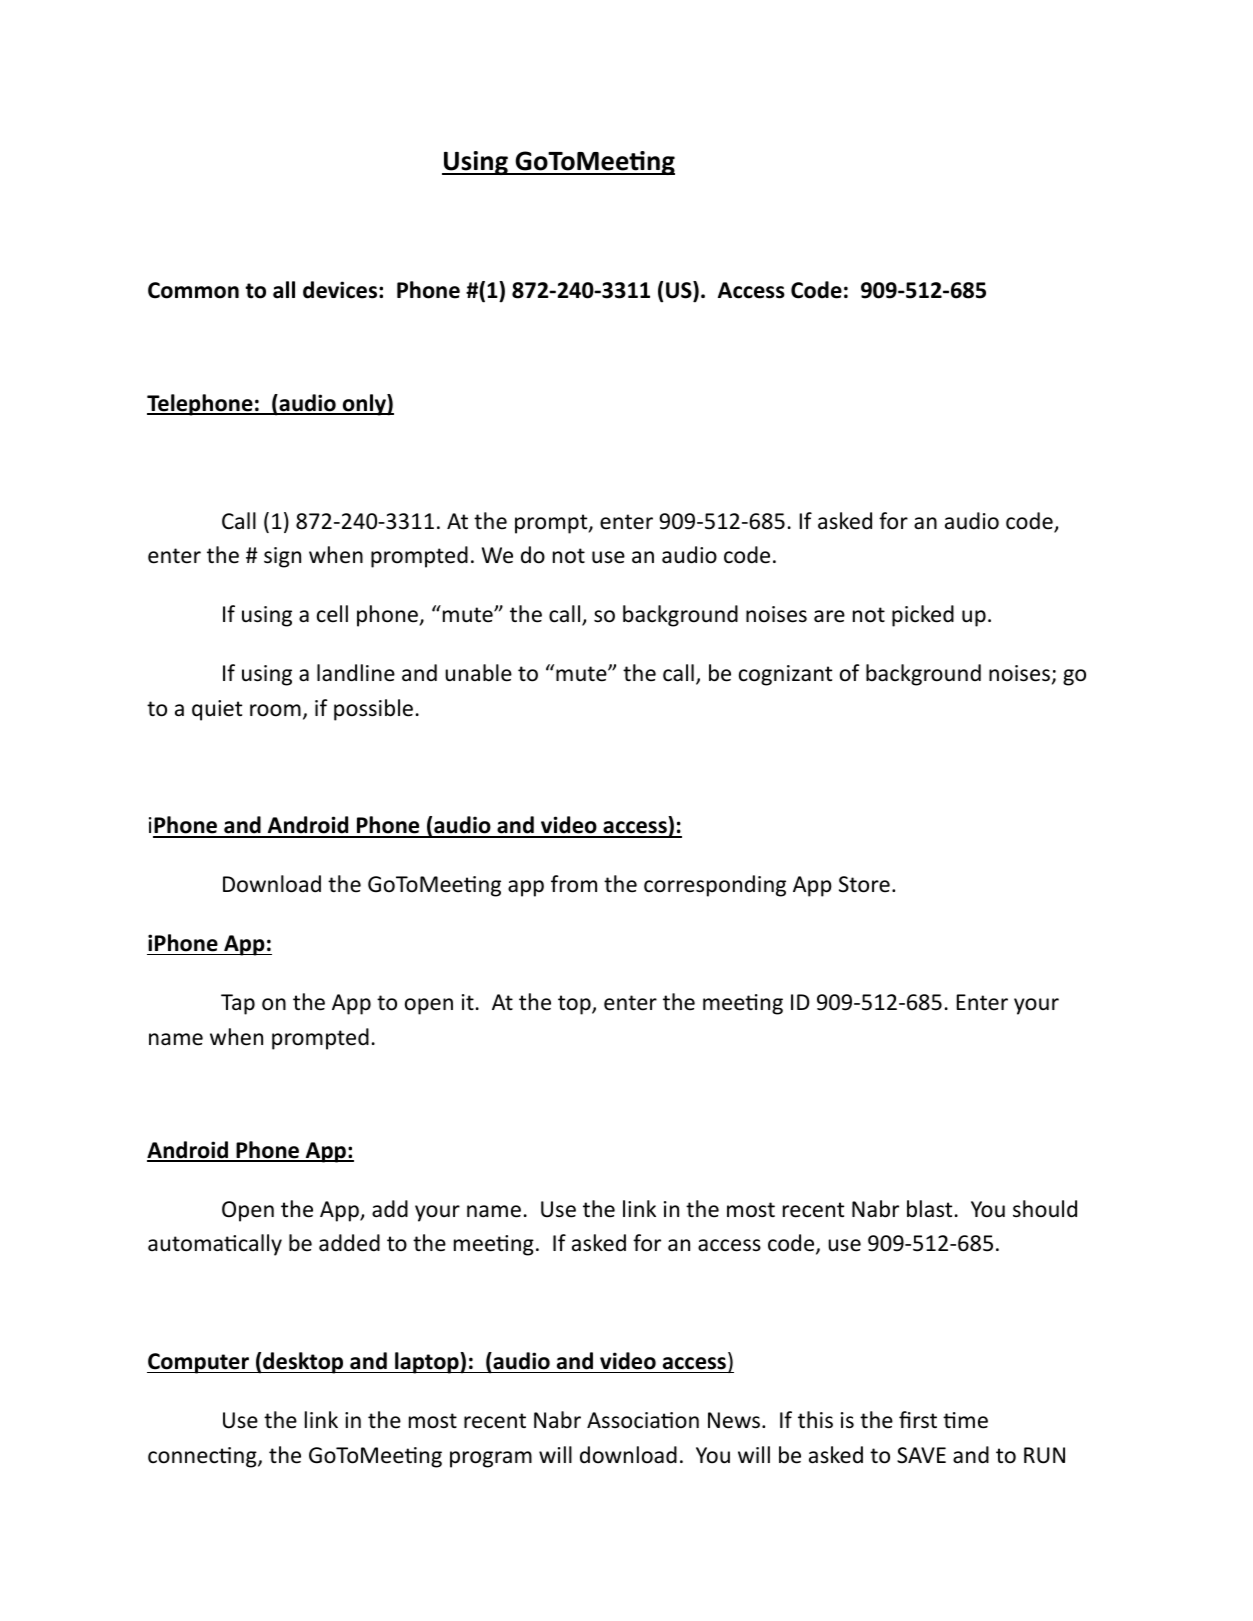 The image size is (1253, 1621). I want to click on Store, so click(864, 884).
